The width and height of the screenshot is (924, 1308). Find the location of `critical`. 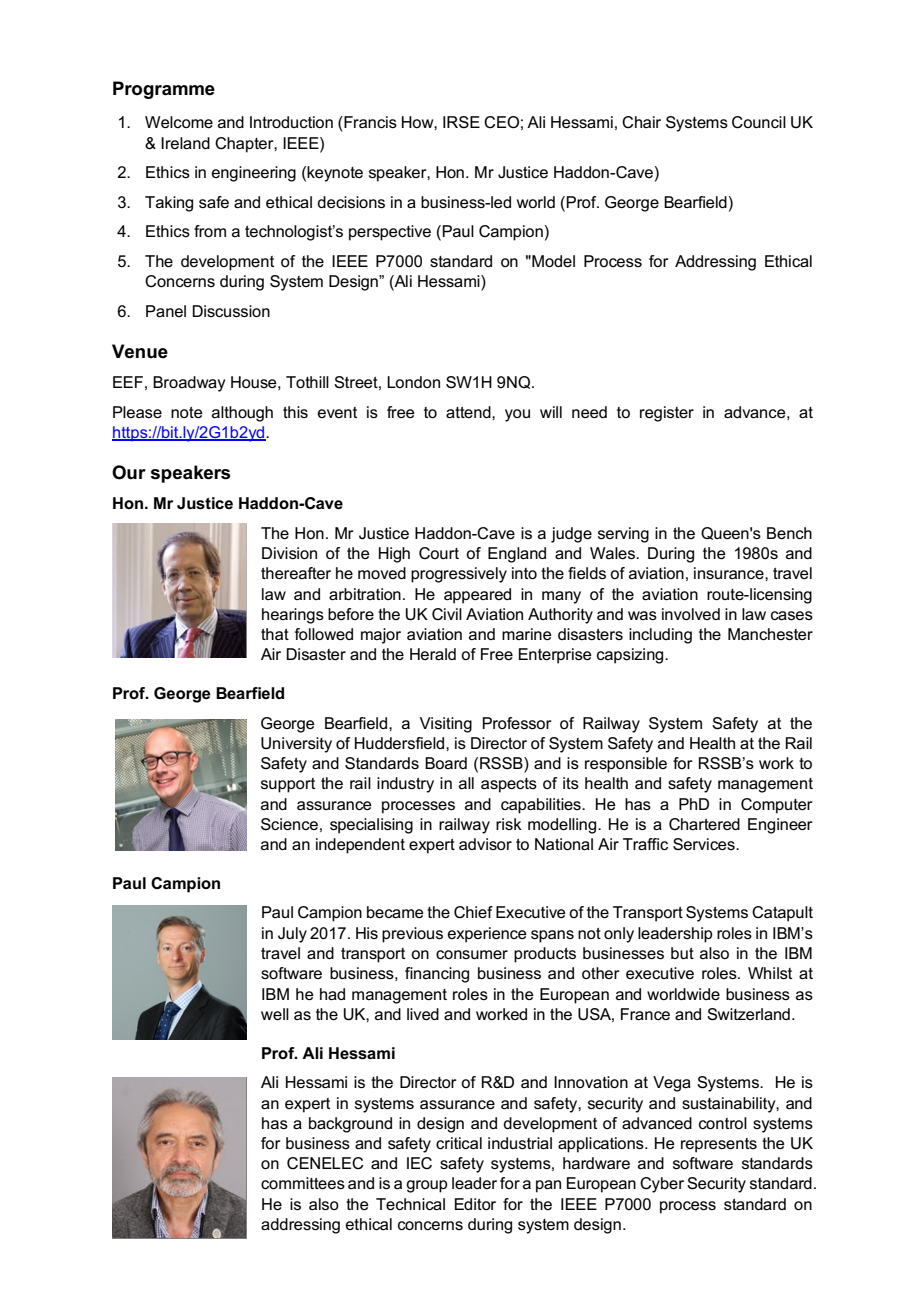

critical is located at coordinates (459, 1143).
